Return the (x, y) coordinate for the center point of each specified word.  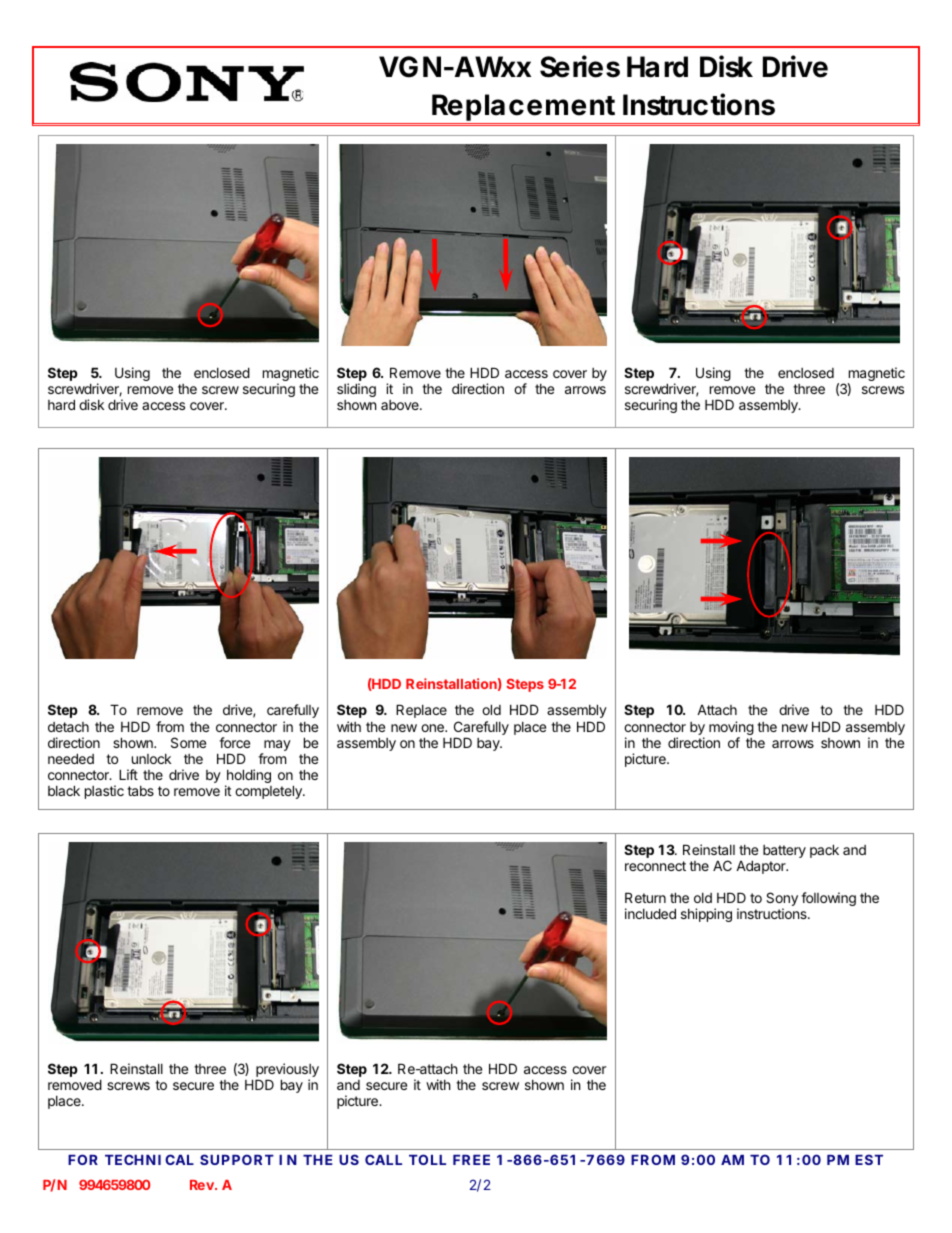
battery (784, 851)
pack (824, 851)
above (401, 405)
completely (269, 792)
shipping (706, 915)
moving (731, 729)
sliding (356, 390)
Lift (128, 774)
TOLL (427, 1159)
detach (68, 727)
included (650, 913)
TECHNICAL (149, 1159)
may (276, 747)
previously (287, 1071)
